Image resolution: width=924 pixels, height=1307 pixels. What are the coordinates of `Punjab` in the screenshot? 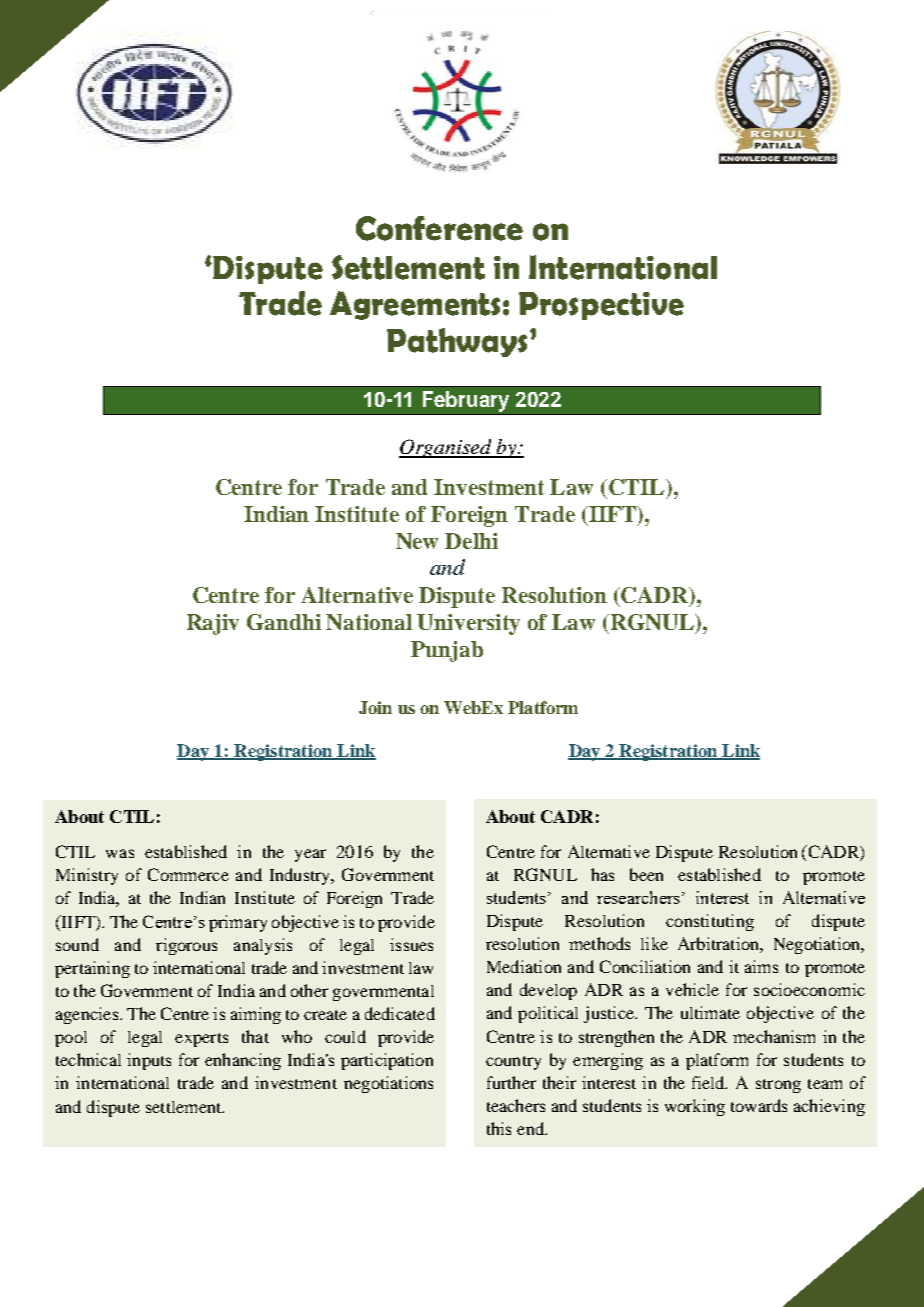 It's located at (447, 651).
